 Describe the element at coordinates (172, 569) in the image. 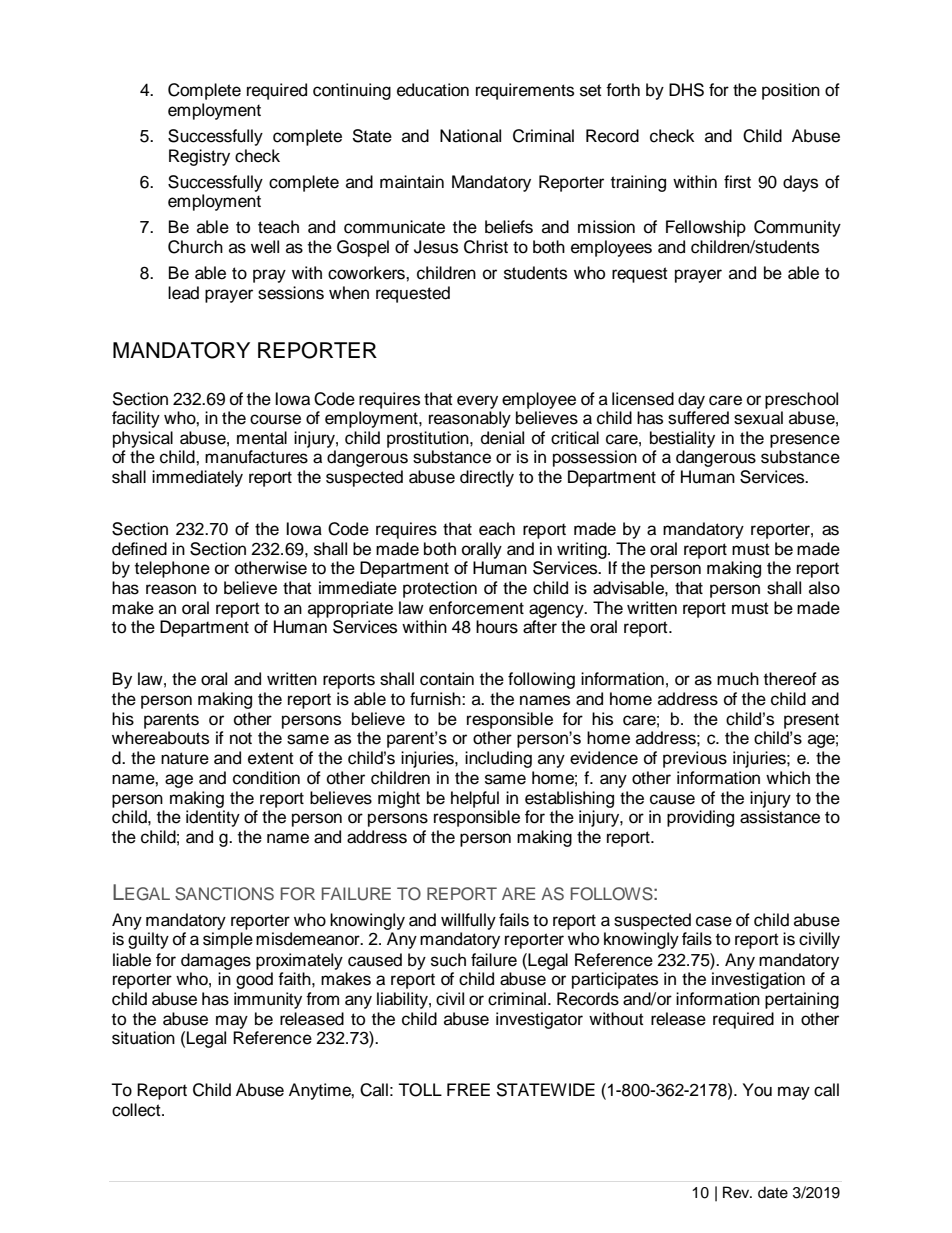

I see `telephone` at that location.
